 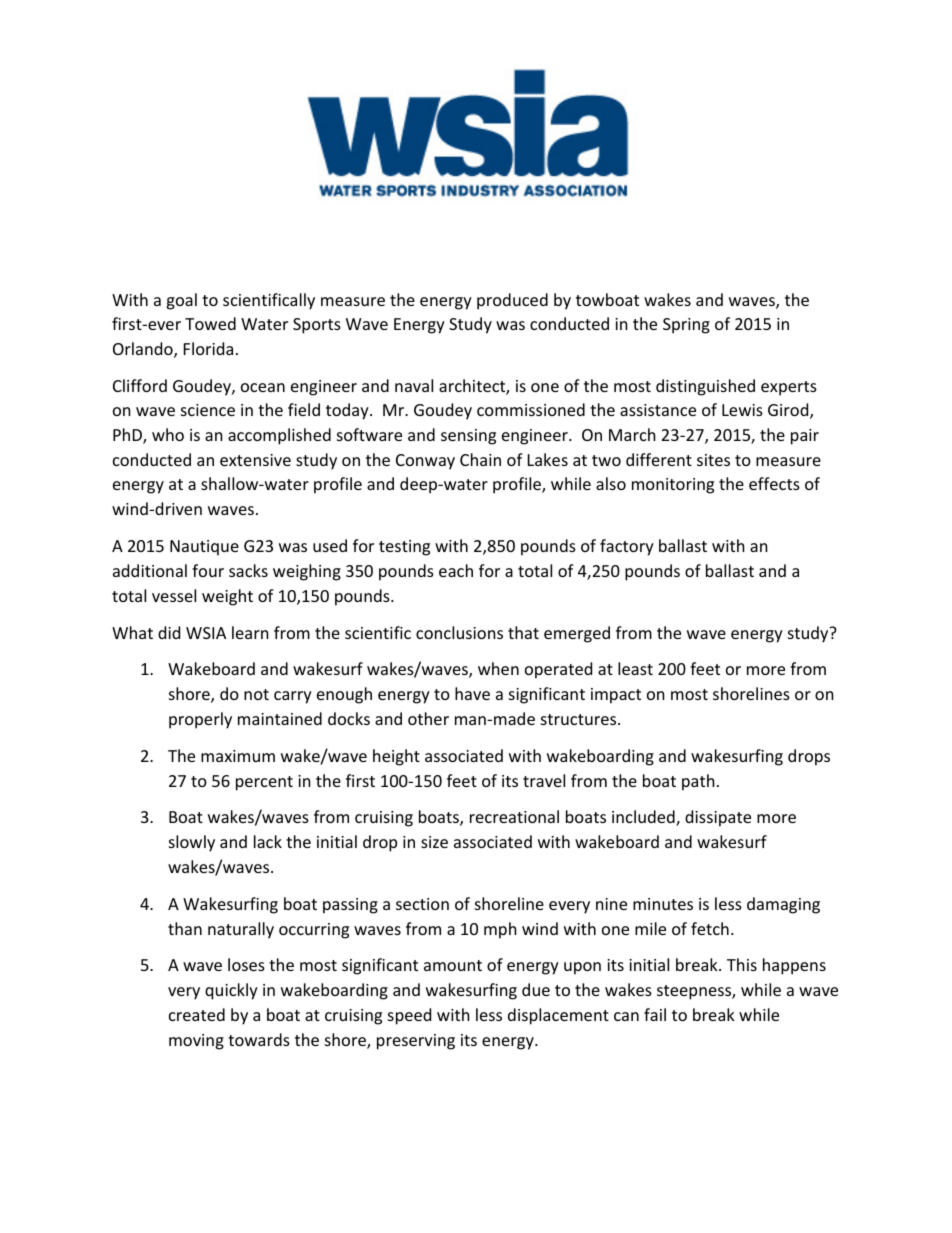 What do you see at coordinates (210, 323) in the image?
I see `Towed` at bounding box center [210, 323].
